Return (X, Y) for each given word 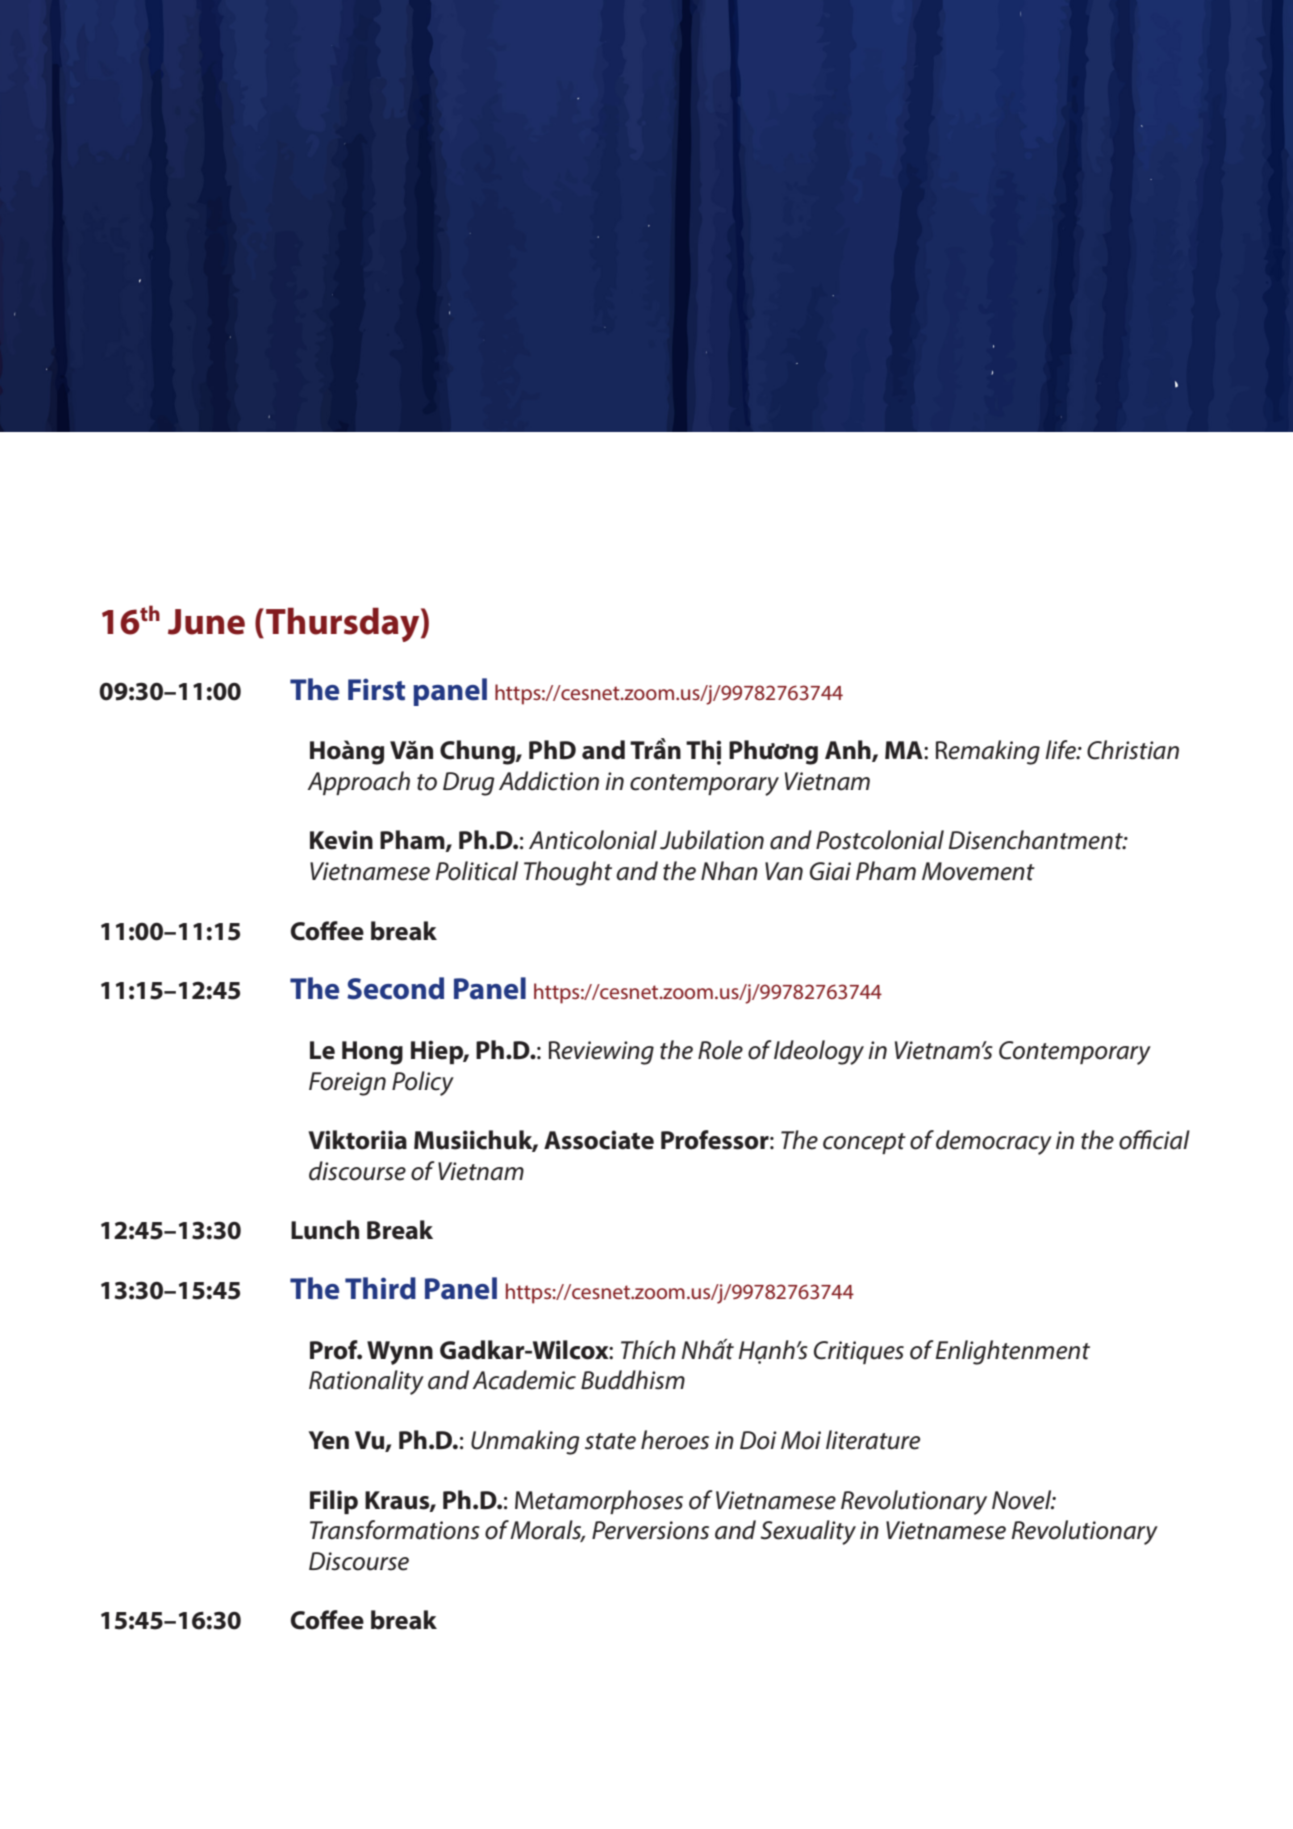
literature (873, 1440)
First (376, 689)
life (1061, 750)
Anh (849, 751)
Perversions (650, 1530)
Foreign (347, 1084)
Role (720, 1050)
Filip (334, 1502)
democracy (994, 1142)
